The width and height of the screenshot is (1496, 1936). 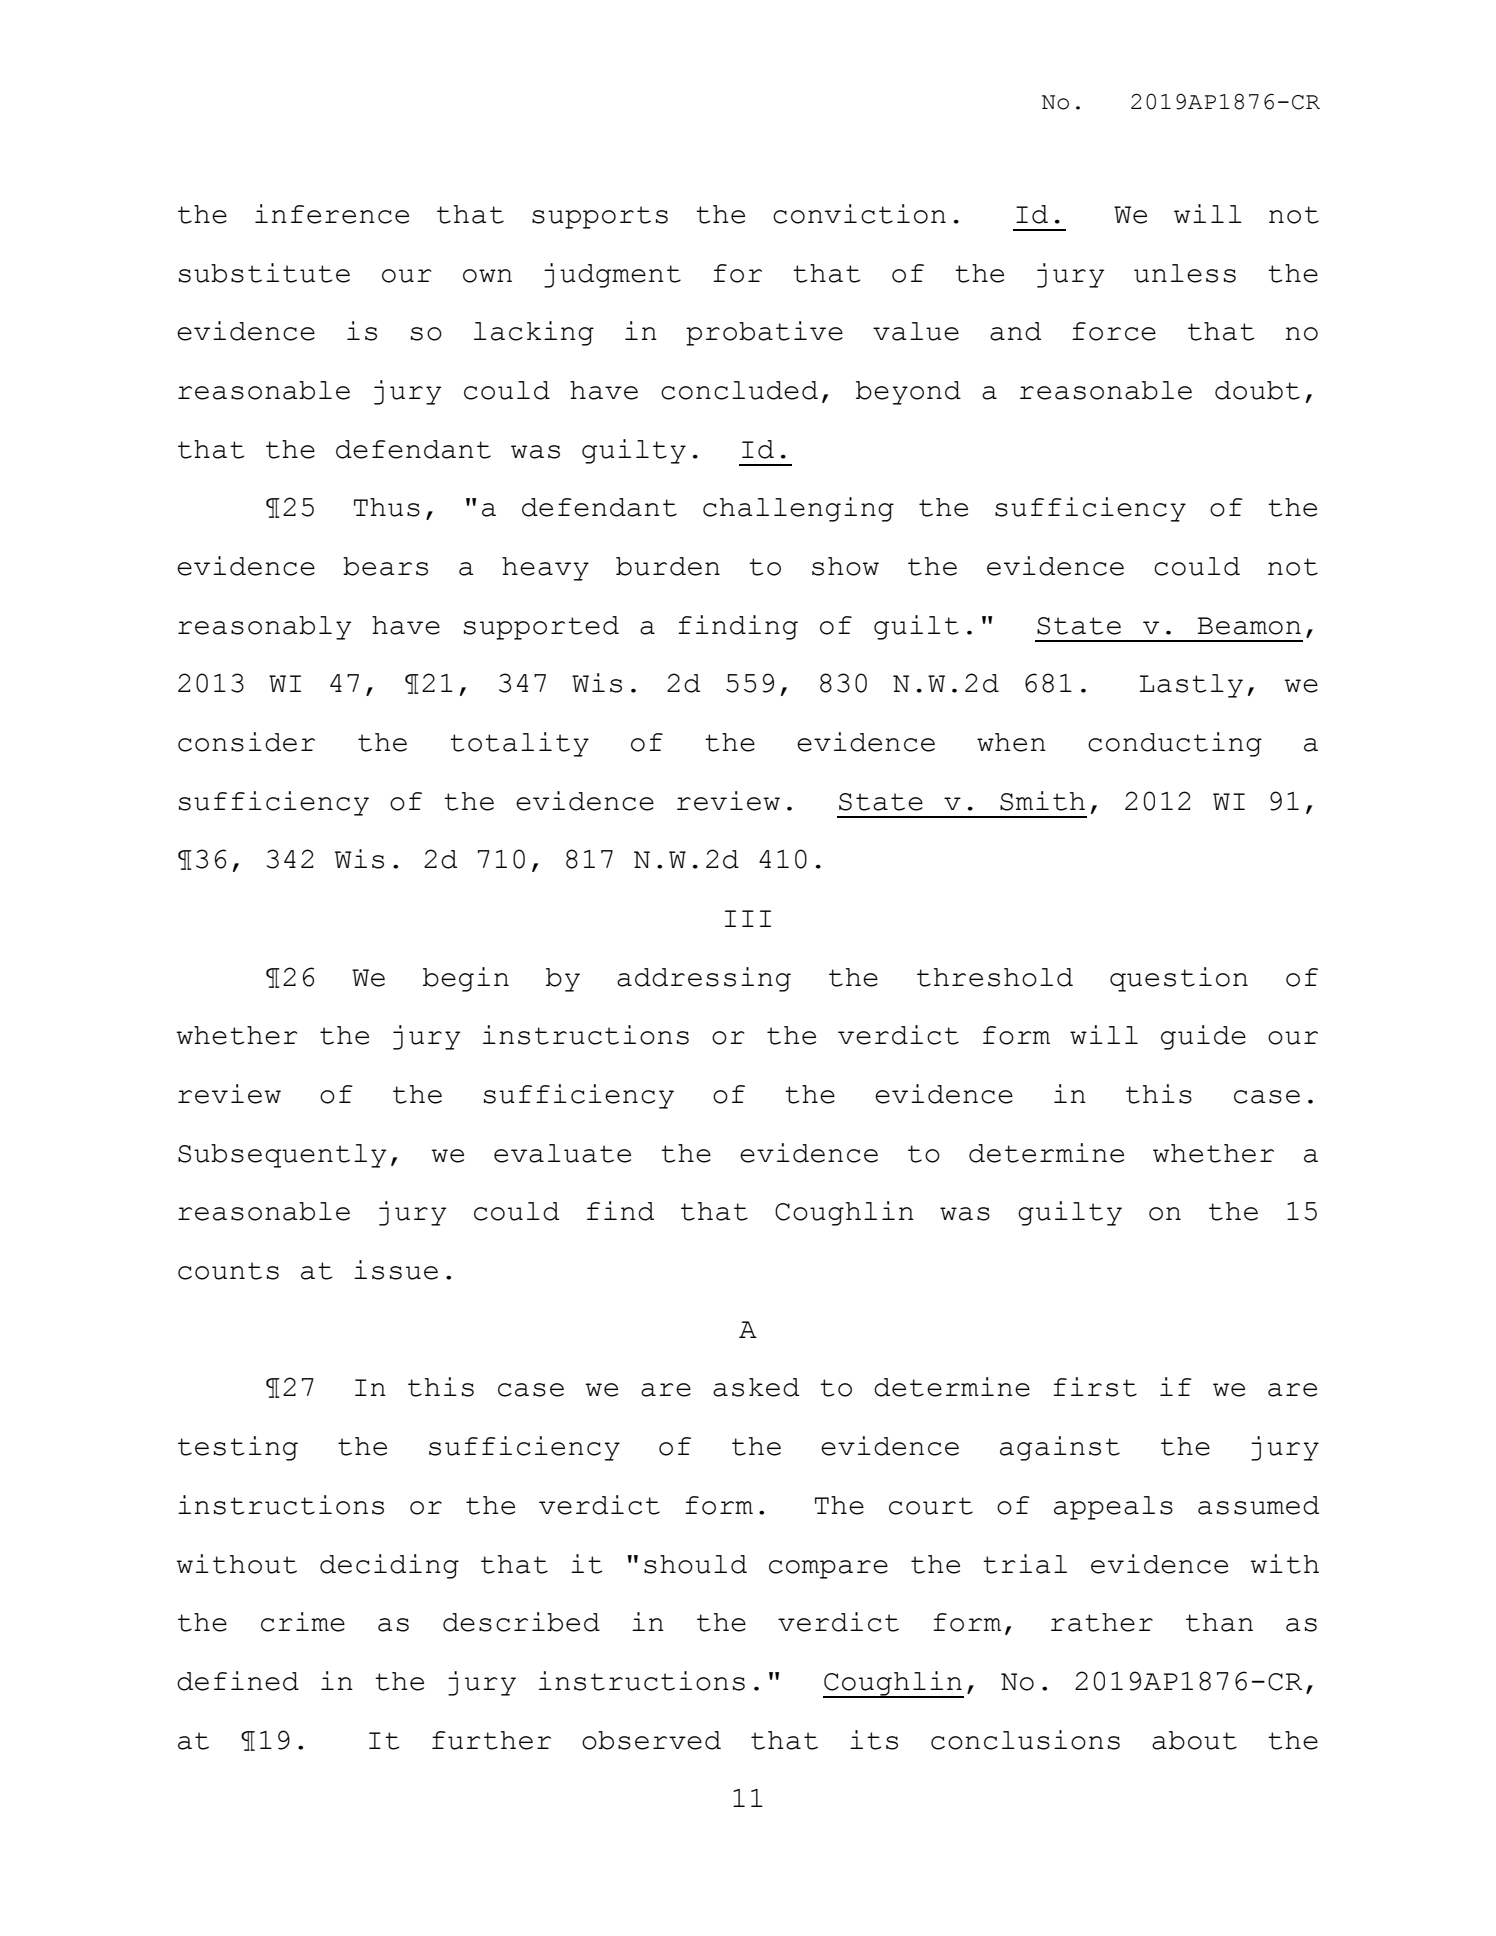 I want to click on totality, so click(x=519, y=744).
